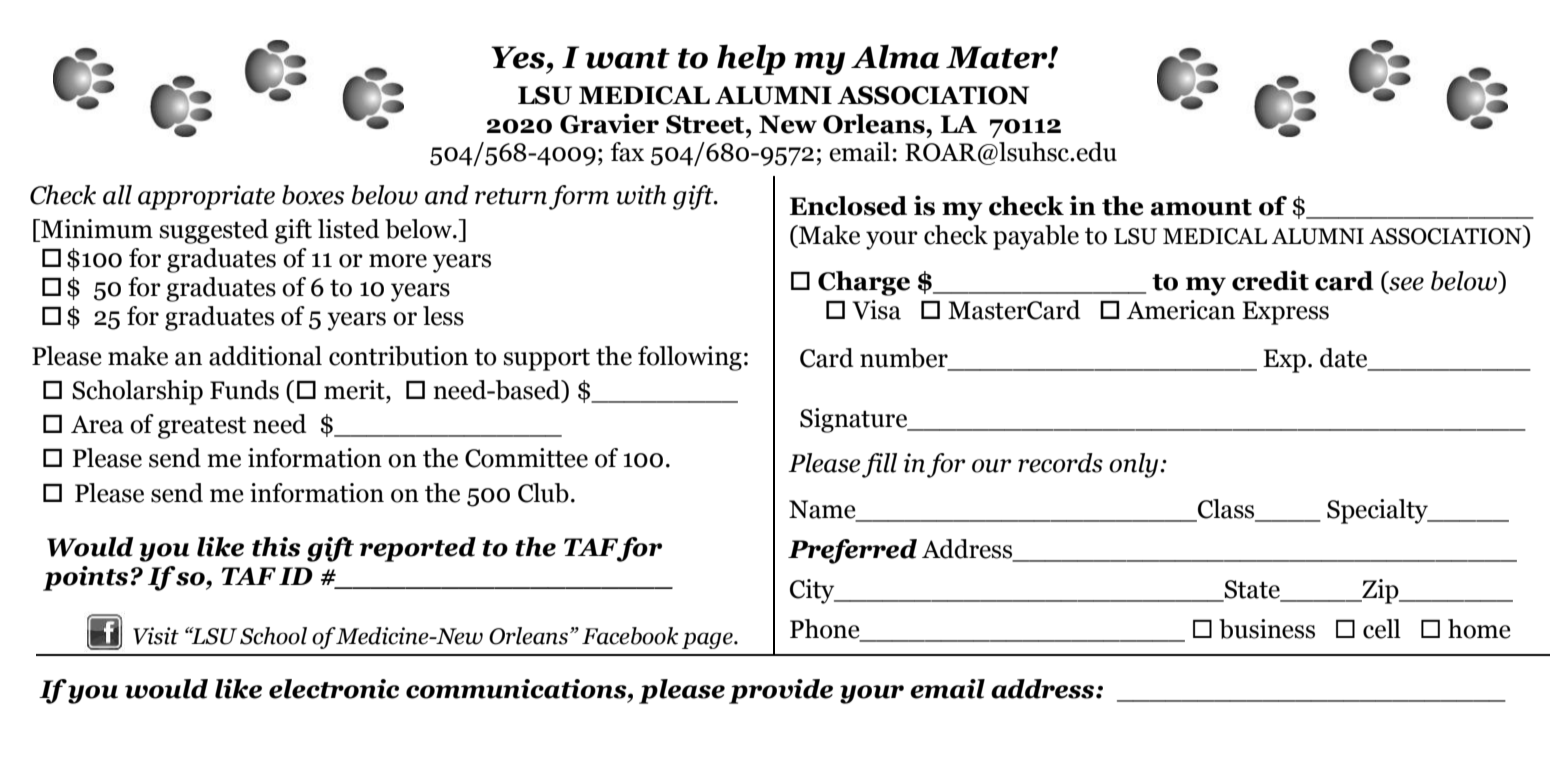  I want to click on this, so click(276, 547).
